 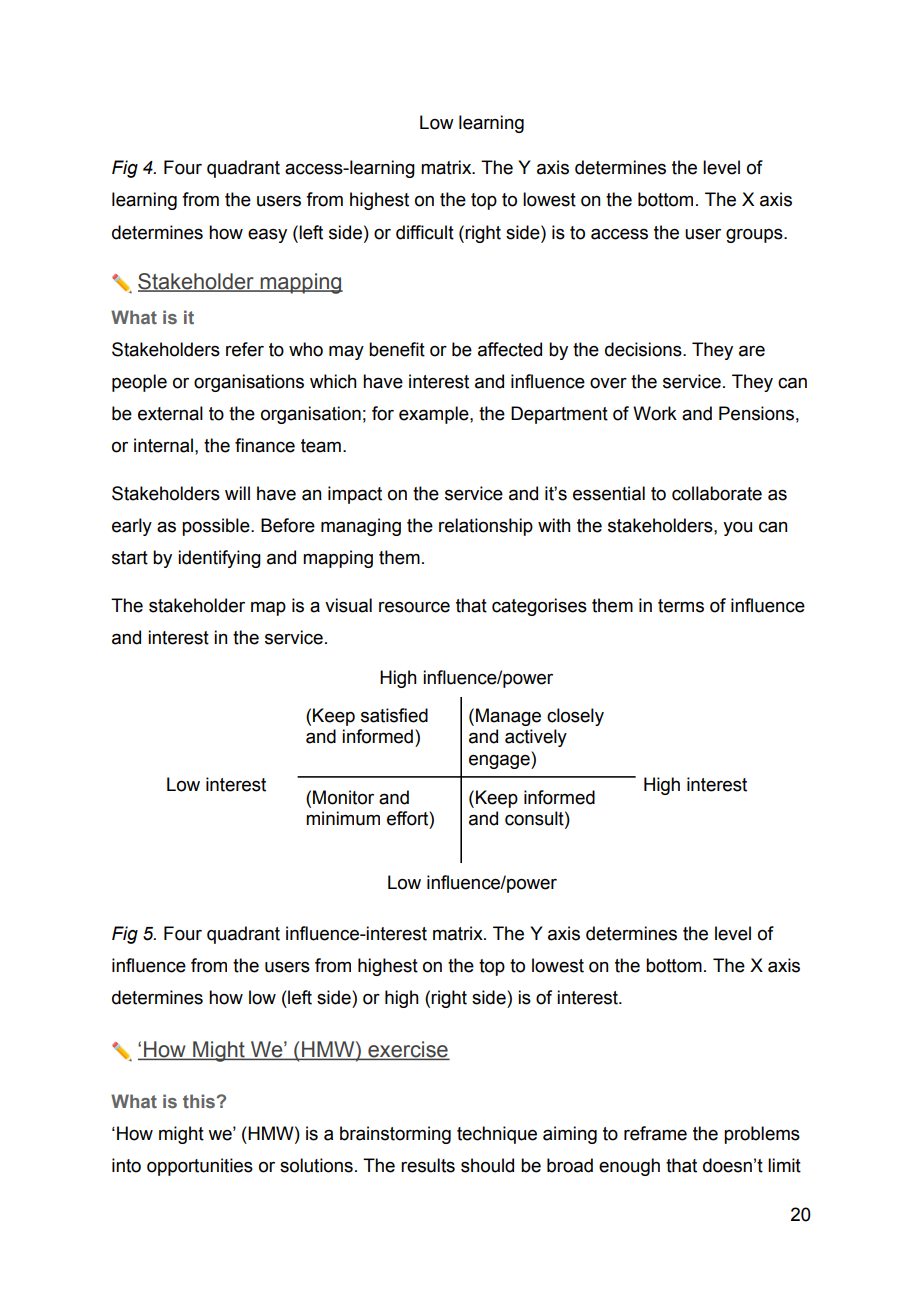 What do you see at coordinates (508, 717) in the document?
I see `Manage` at bounding box center [508, 717].
